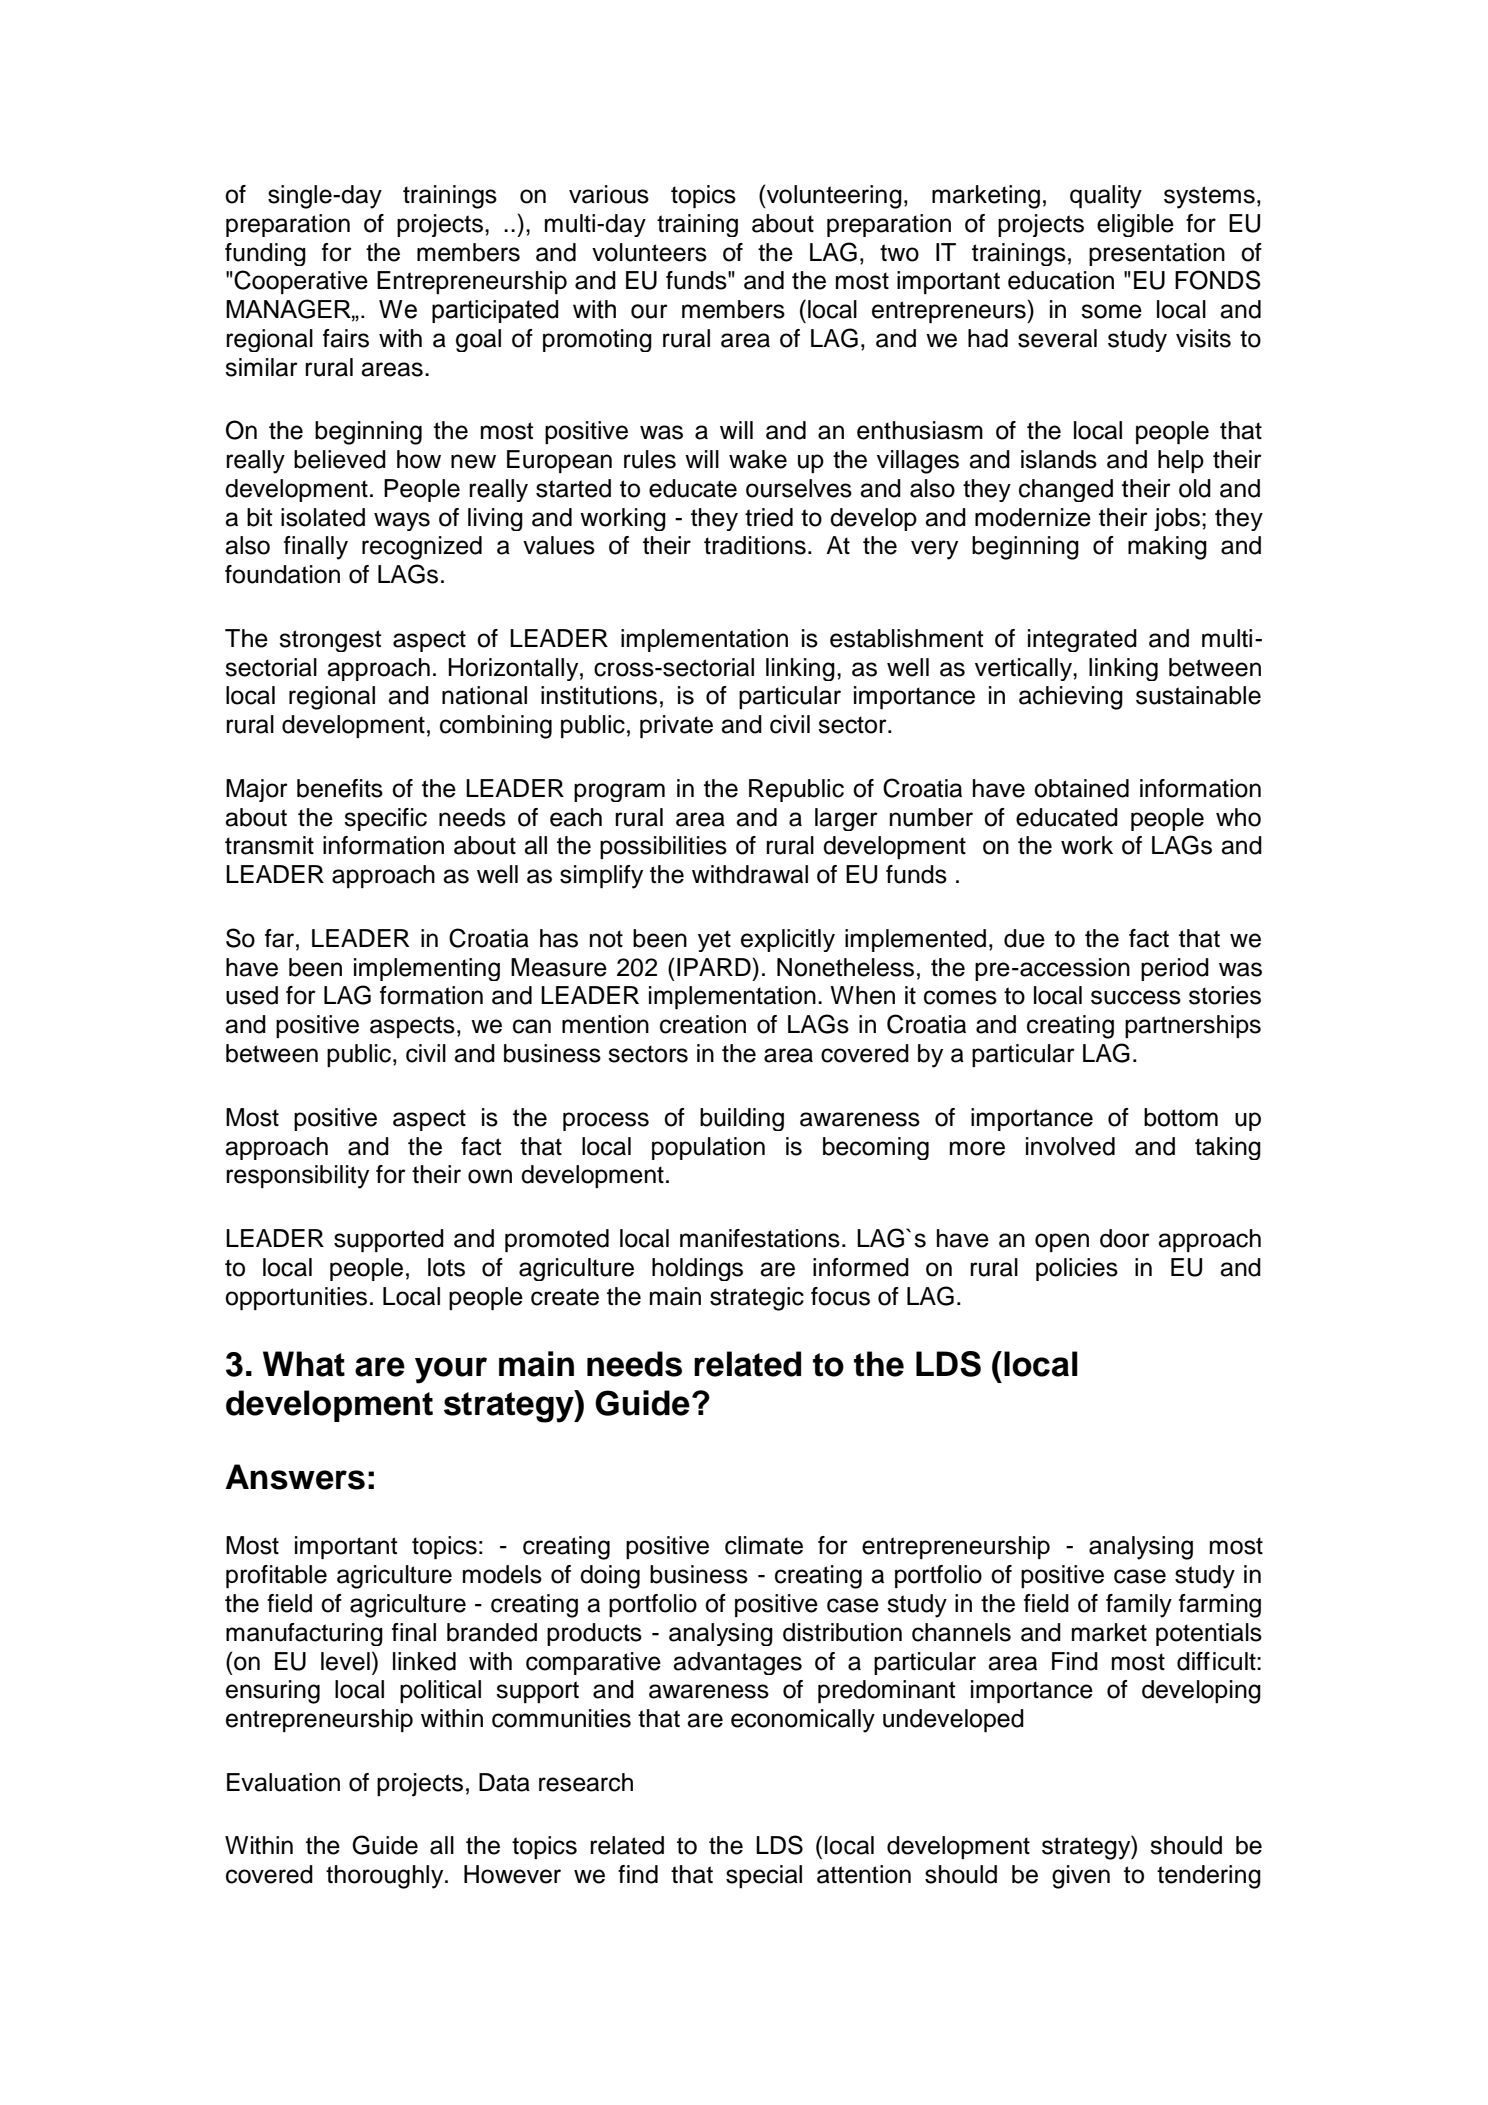  Describe the element at coordinates (764, 1876) in the screenshot. I see `special` at that location.
